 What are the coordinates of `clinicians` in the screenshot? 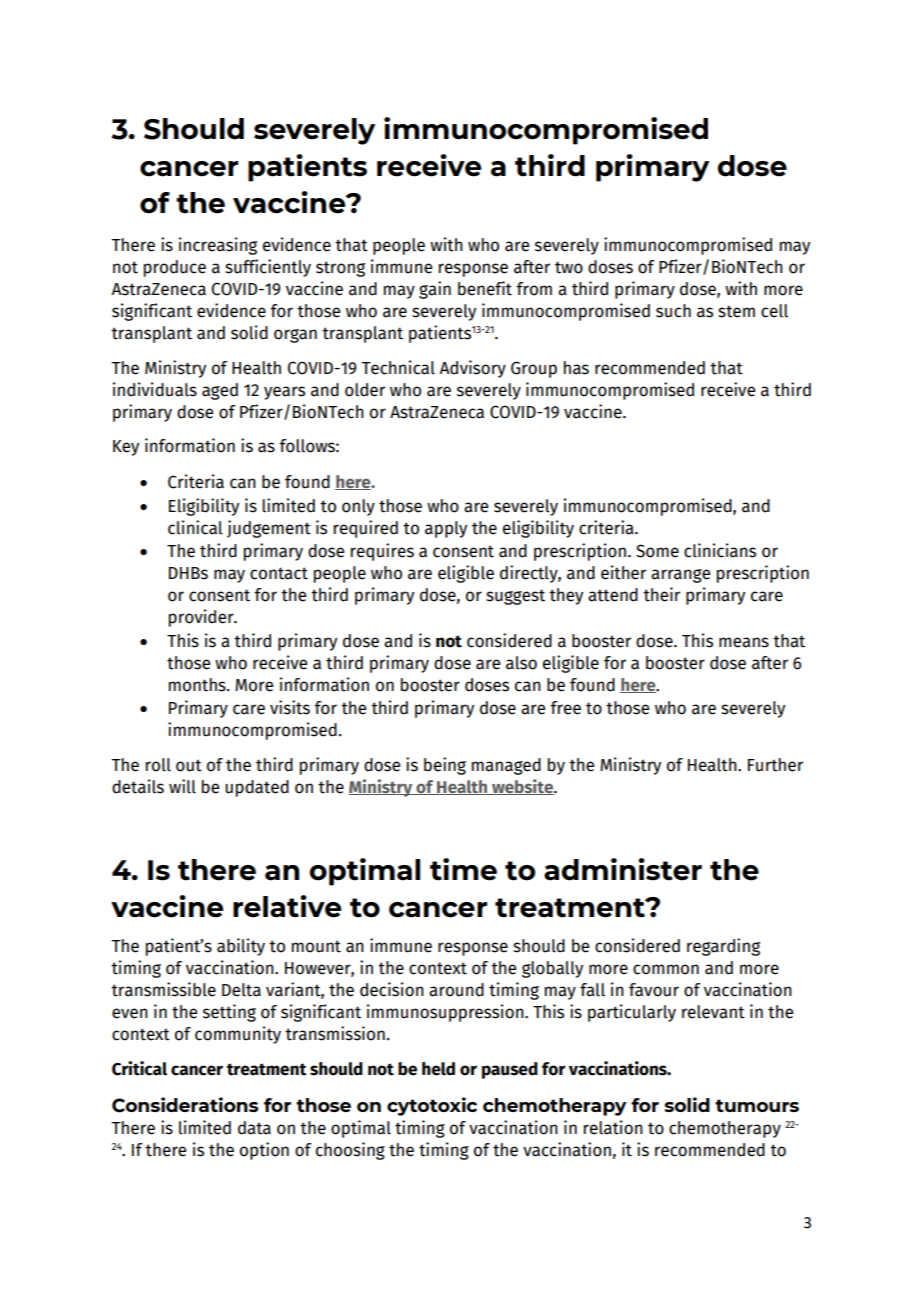 It's located at (720, 550).
